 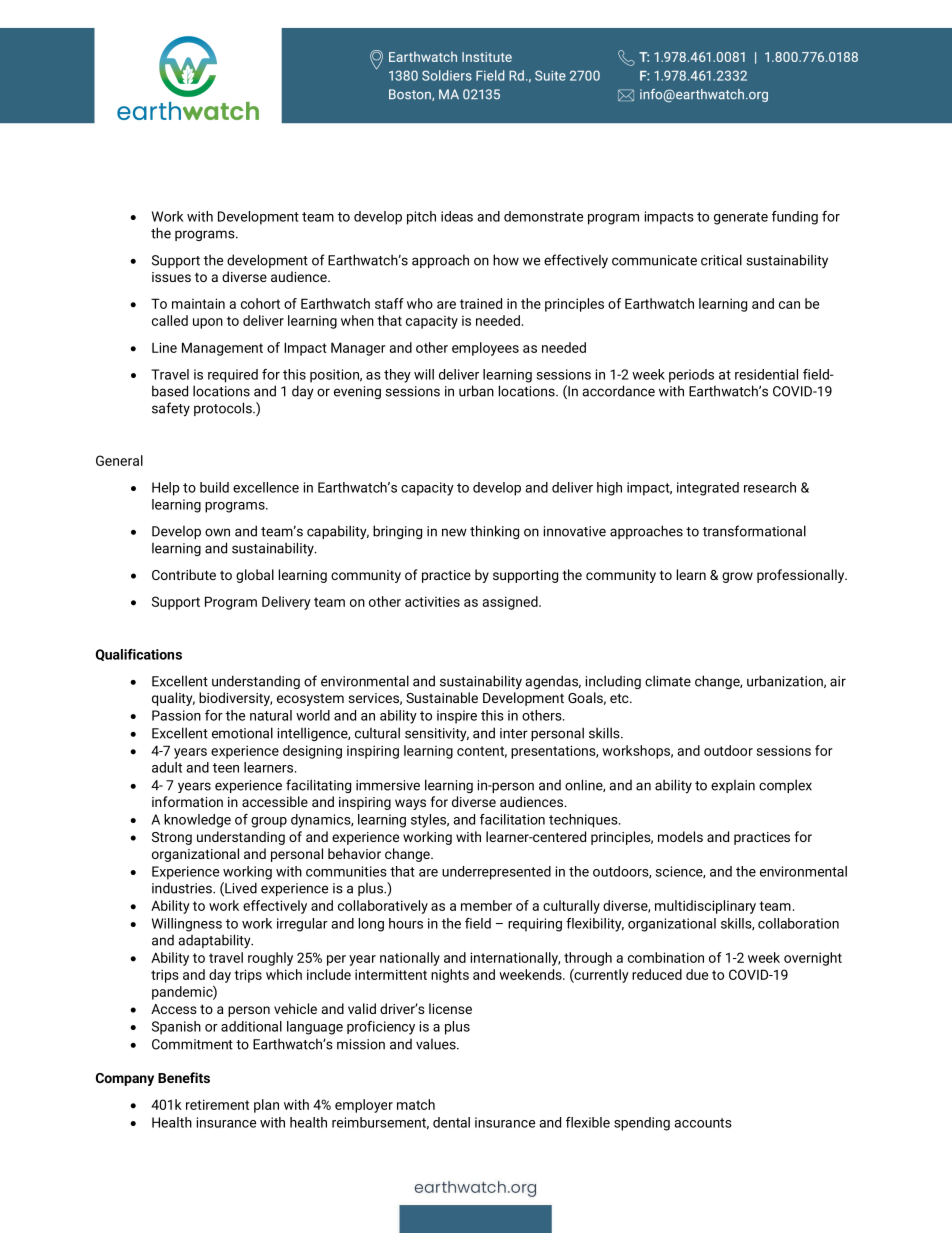 I want to click on collaboration, so click(x=798, y=923).
